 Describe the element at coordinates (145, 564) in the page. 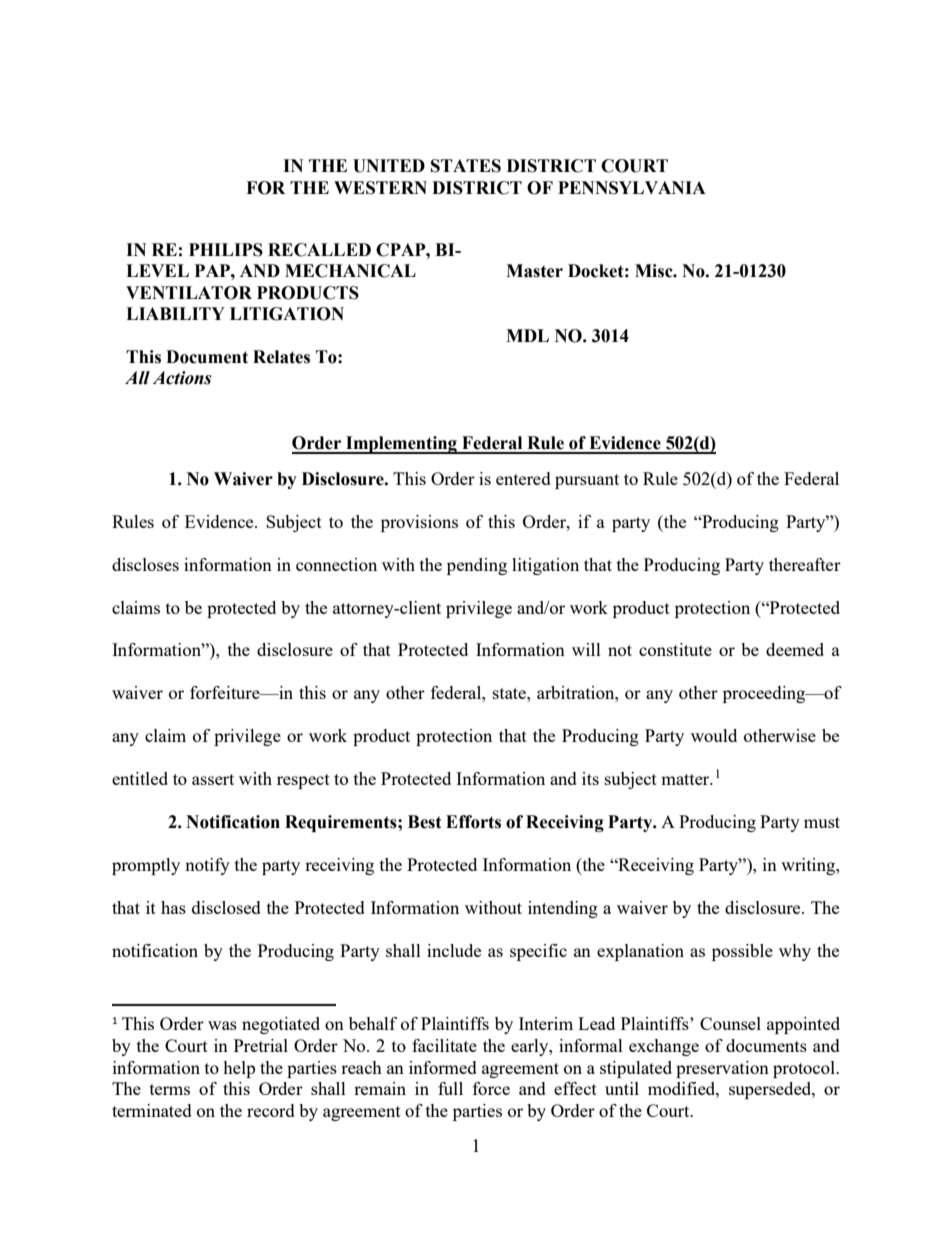

I see `discloses` at that location.
